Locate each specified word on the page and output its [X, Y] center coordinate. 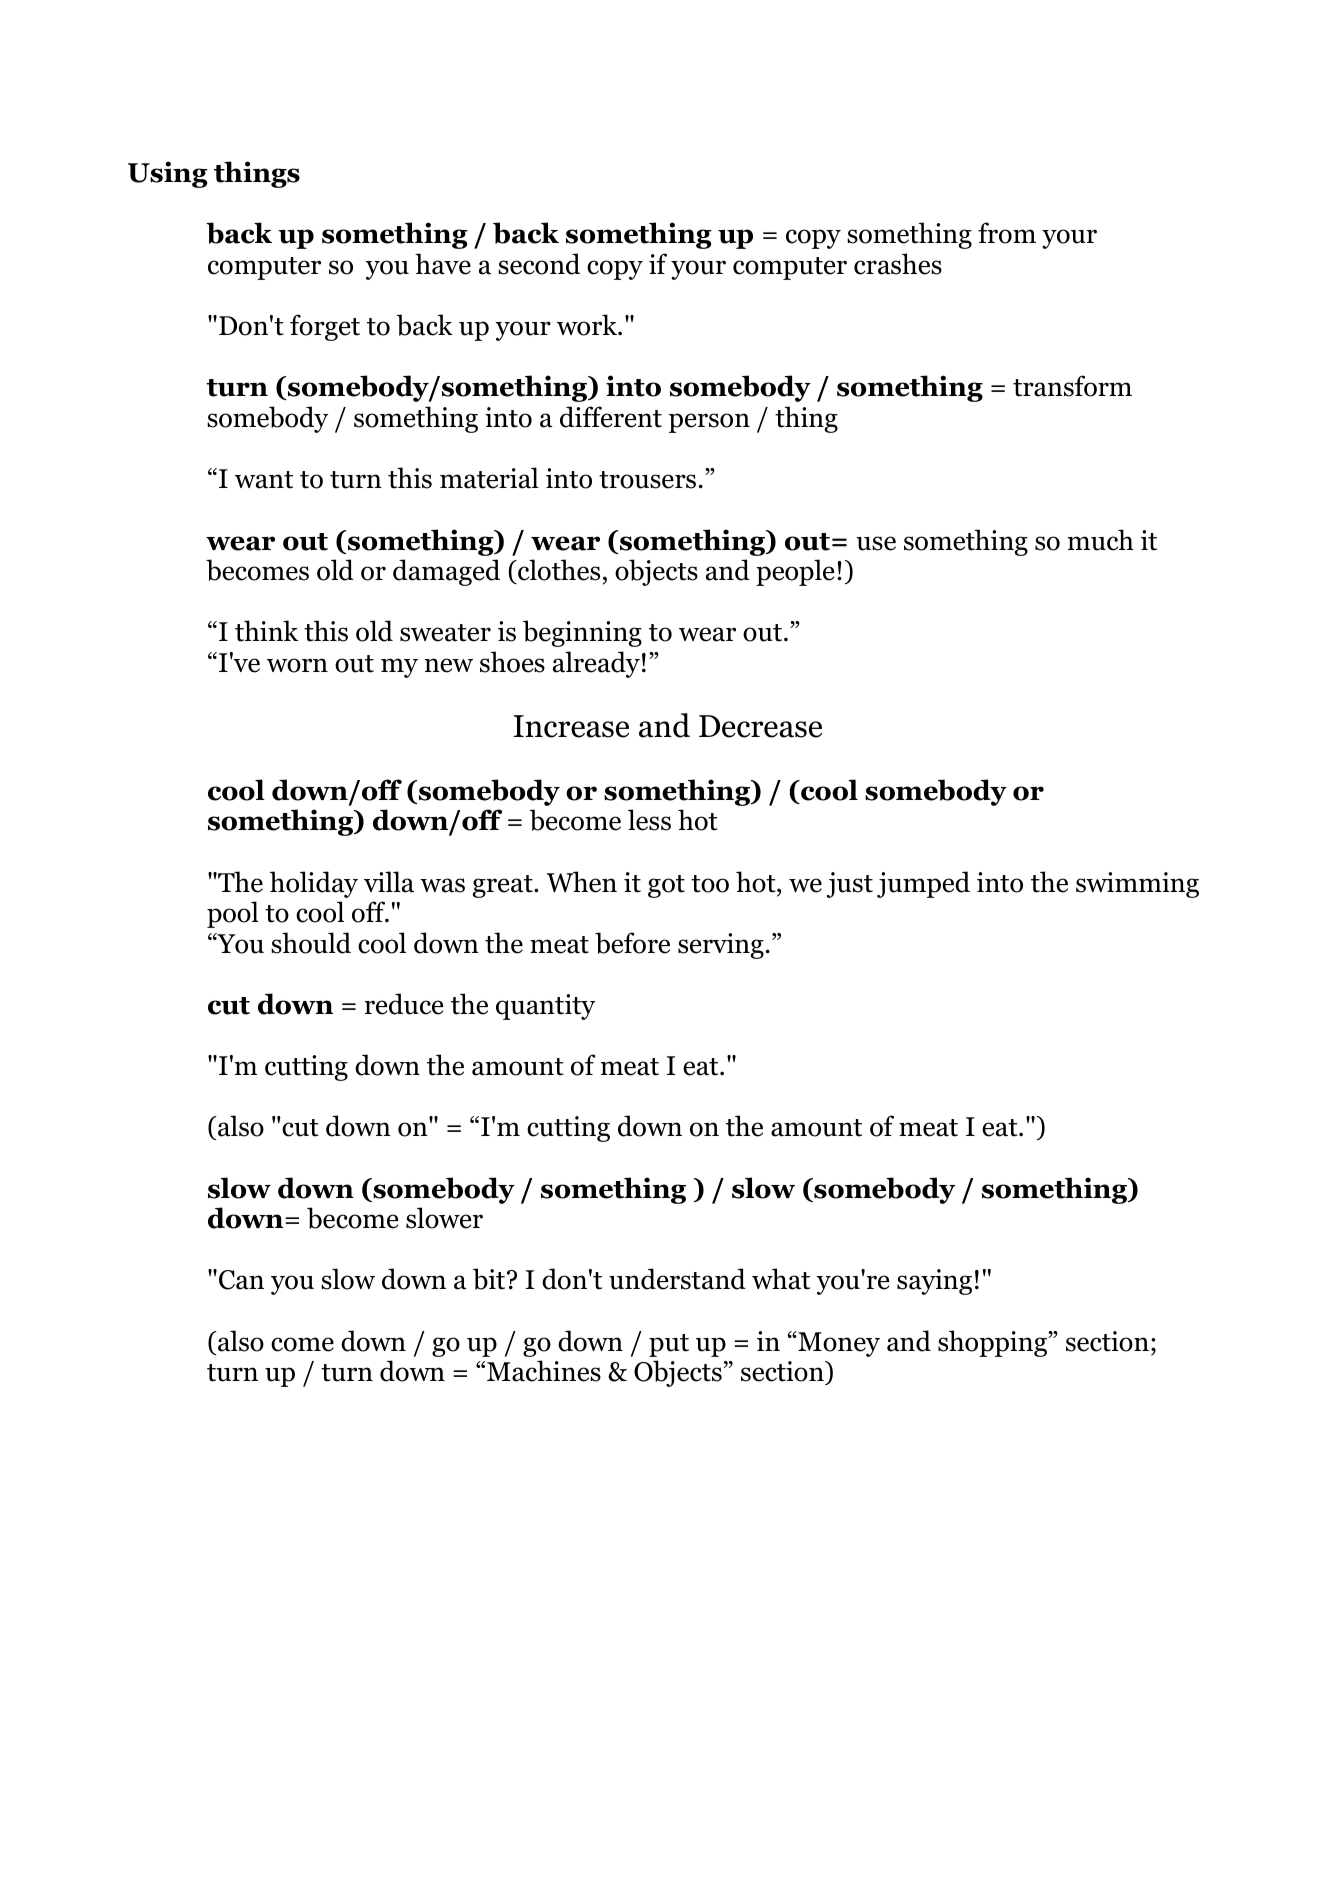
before [632, 943]
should [311, 943]
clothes [558, 570]
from [1007, 233]
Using [168, 174]
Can [241, 1280]
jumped [923, 884]
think [266, 631]
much [1100, 540]
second [539, 264]
